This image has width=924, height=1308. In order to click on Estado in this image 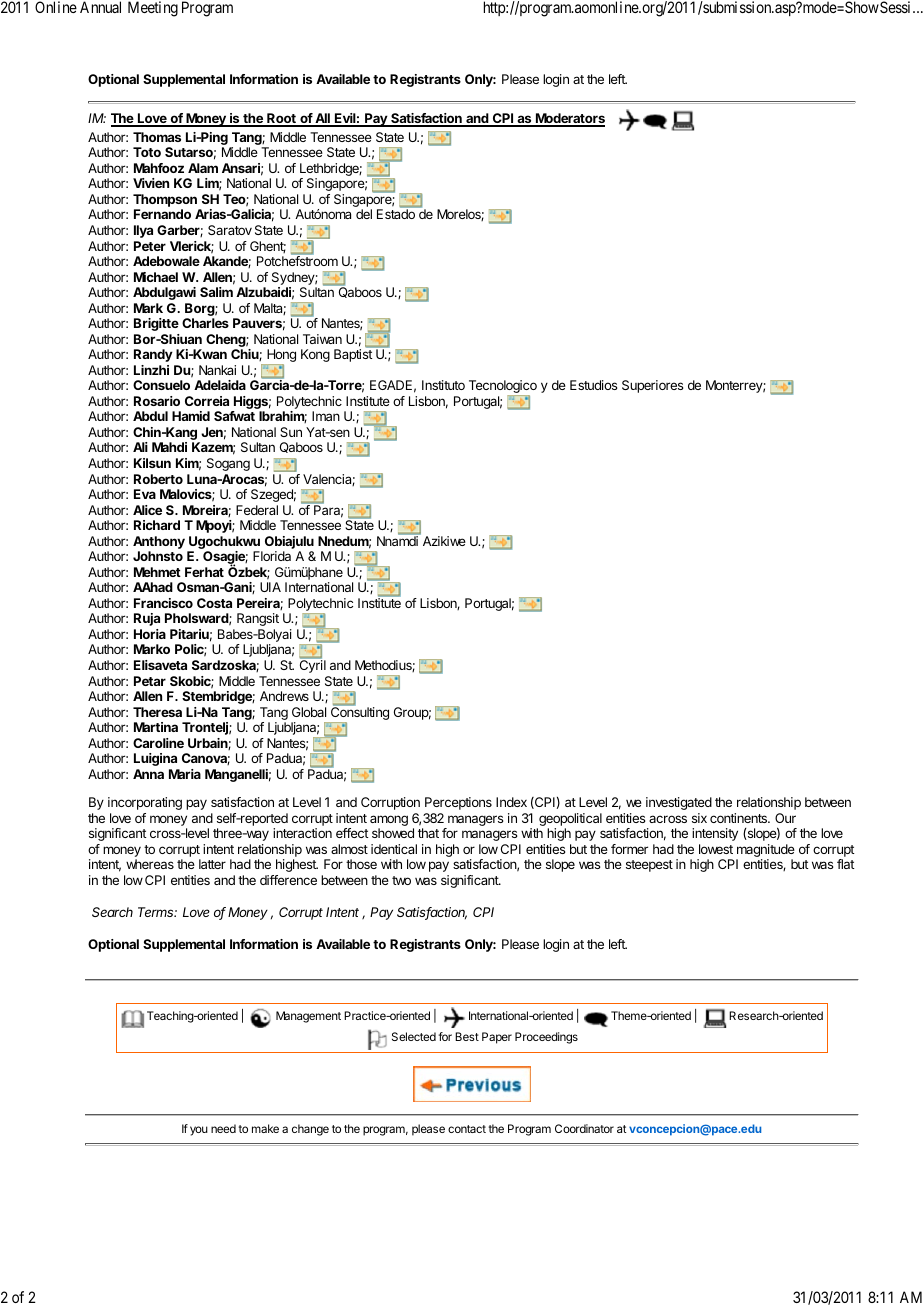, I will do `click(396, 214)`.
